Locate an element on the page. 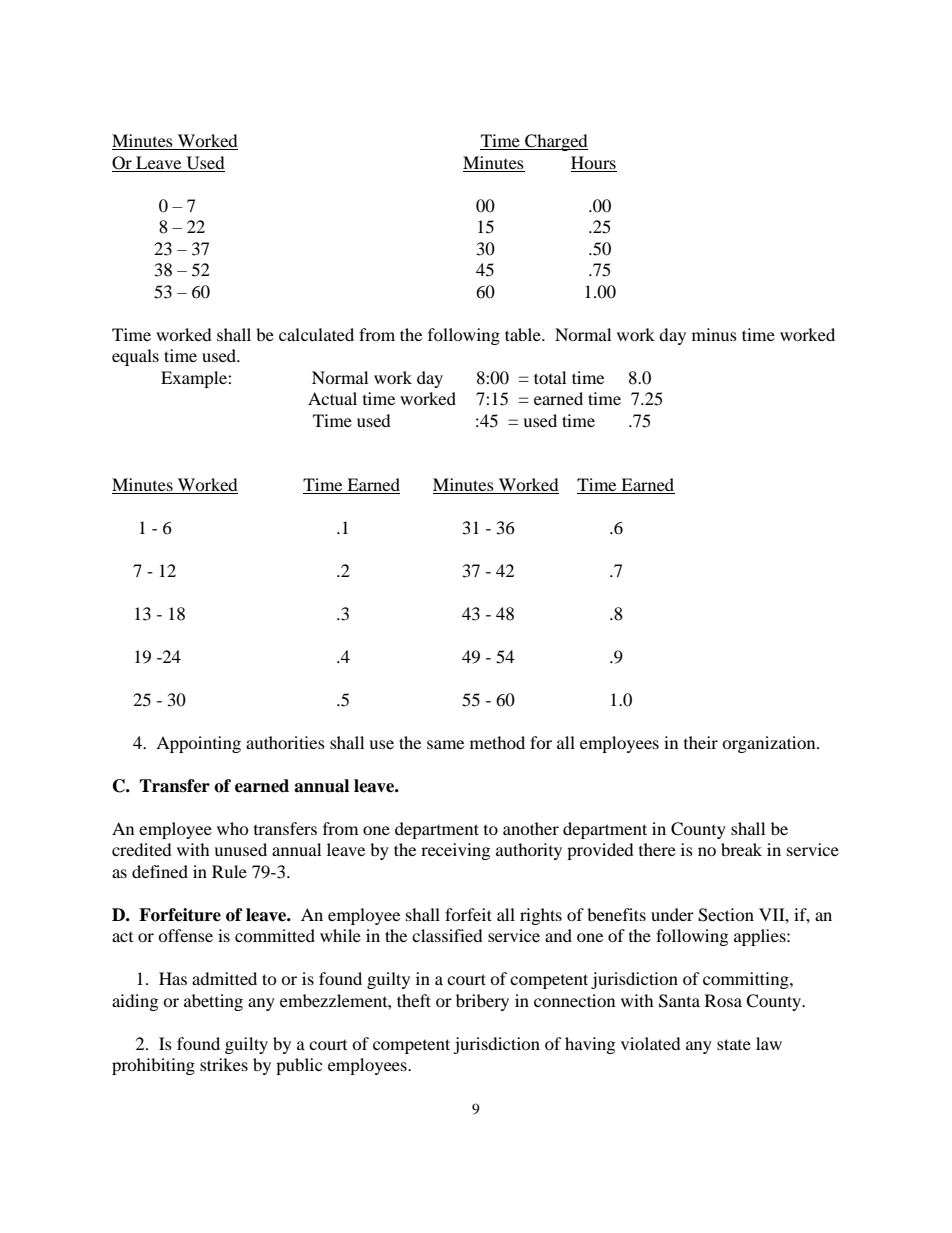 This page has height=1233, width=952. strikes is located at coordinates (224, 1064).
